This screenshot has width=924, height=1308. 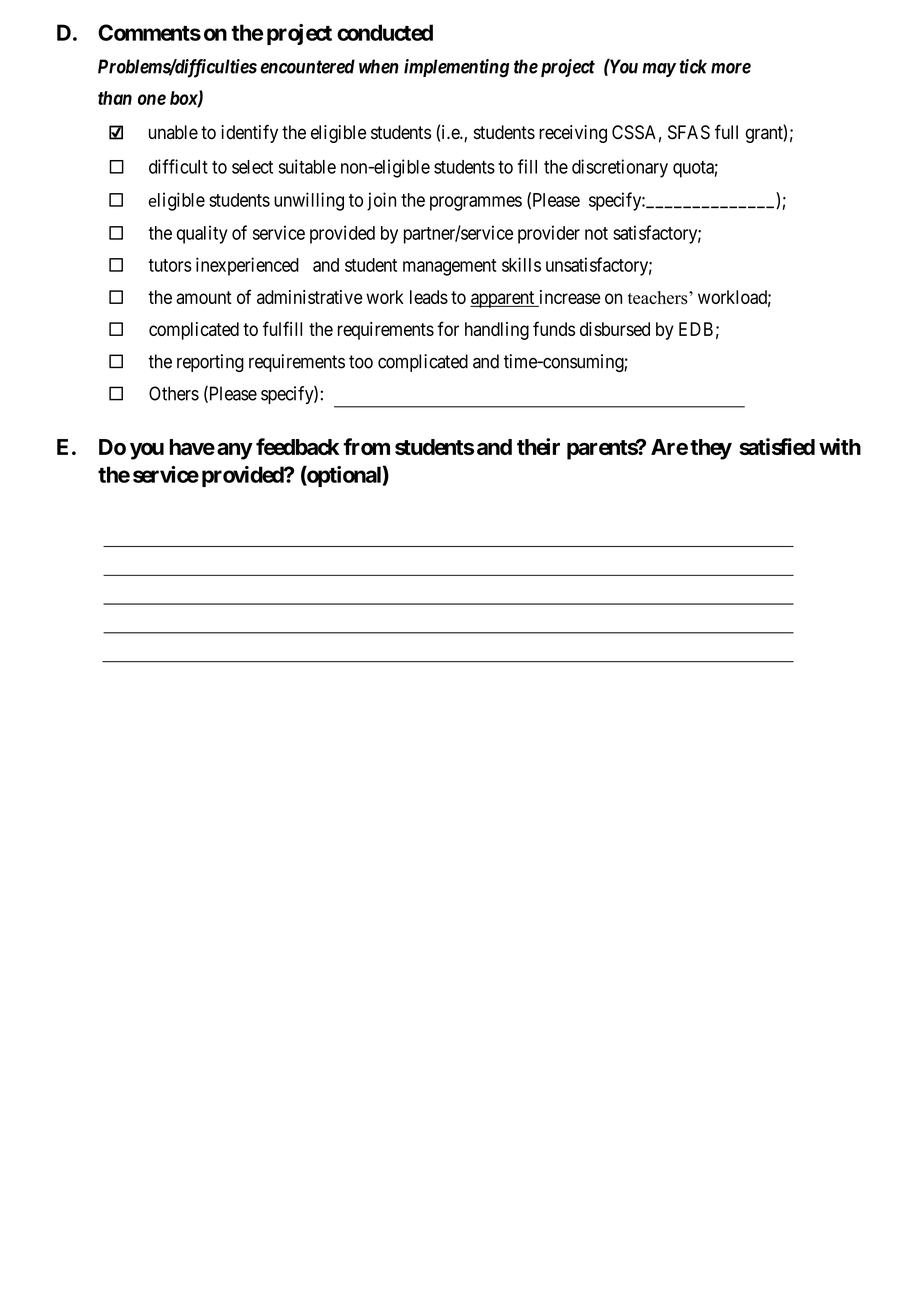 What do you see at coordinates (731, 68) in the screenshot?
I see `more` at bounding box center [731, 68].
